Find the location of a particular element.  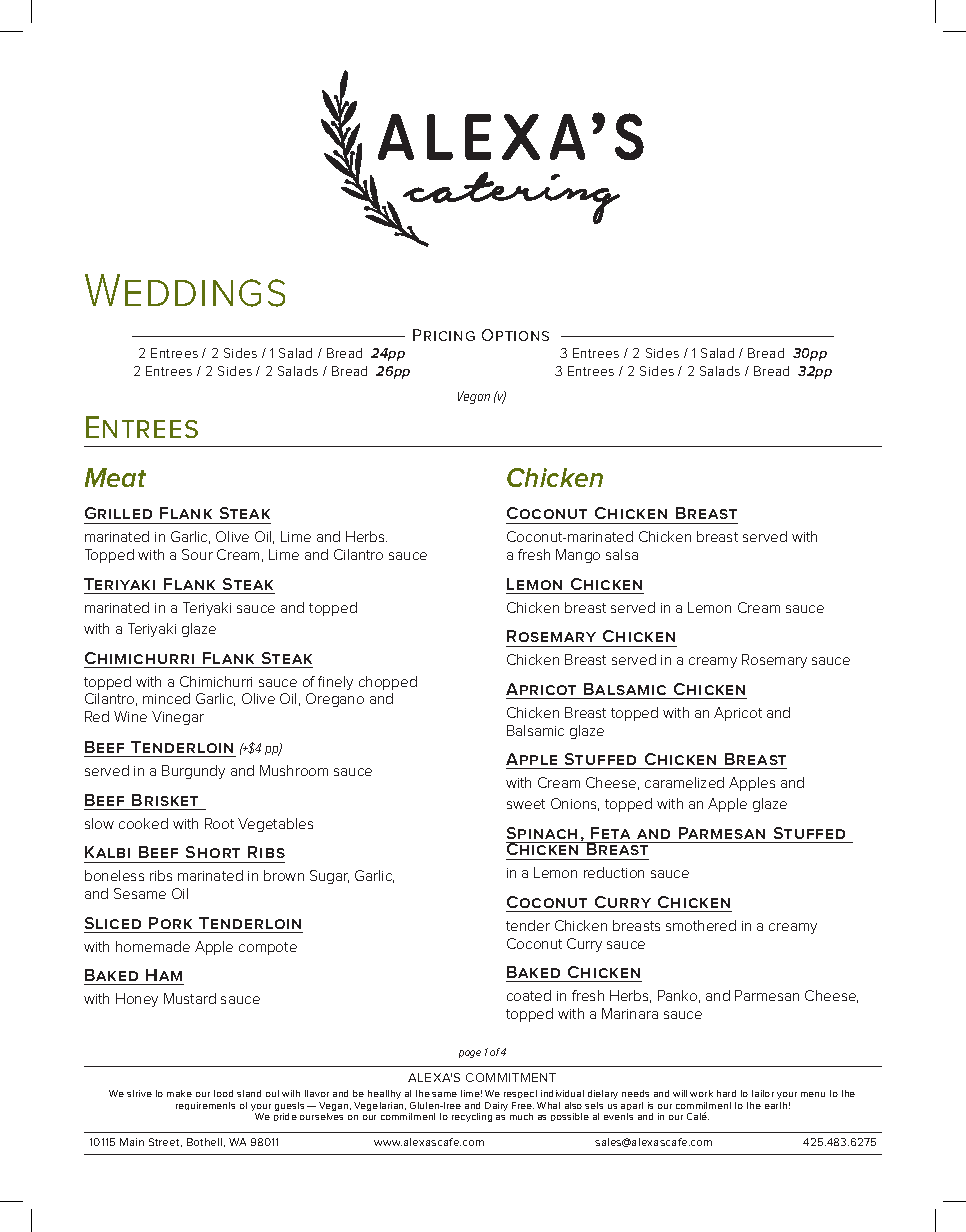

Pricing is located at coordinates (444, 335).
